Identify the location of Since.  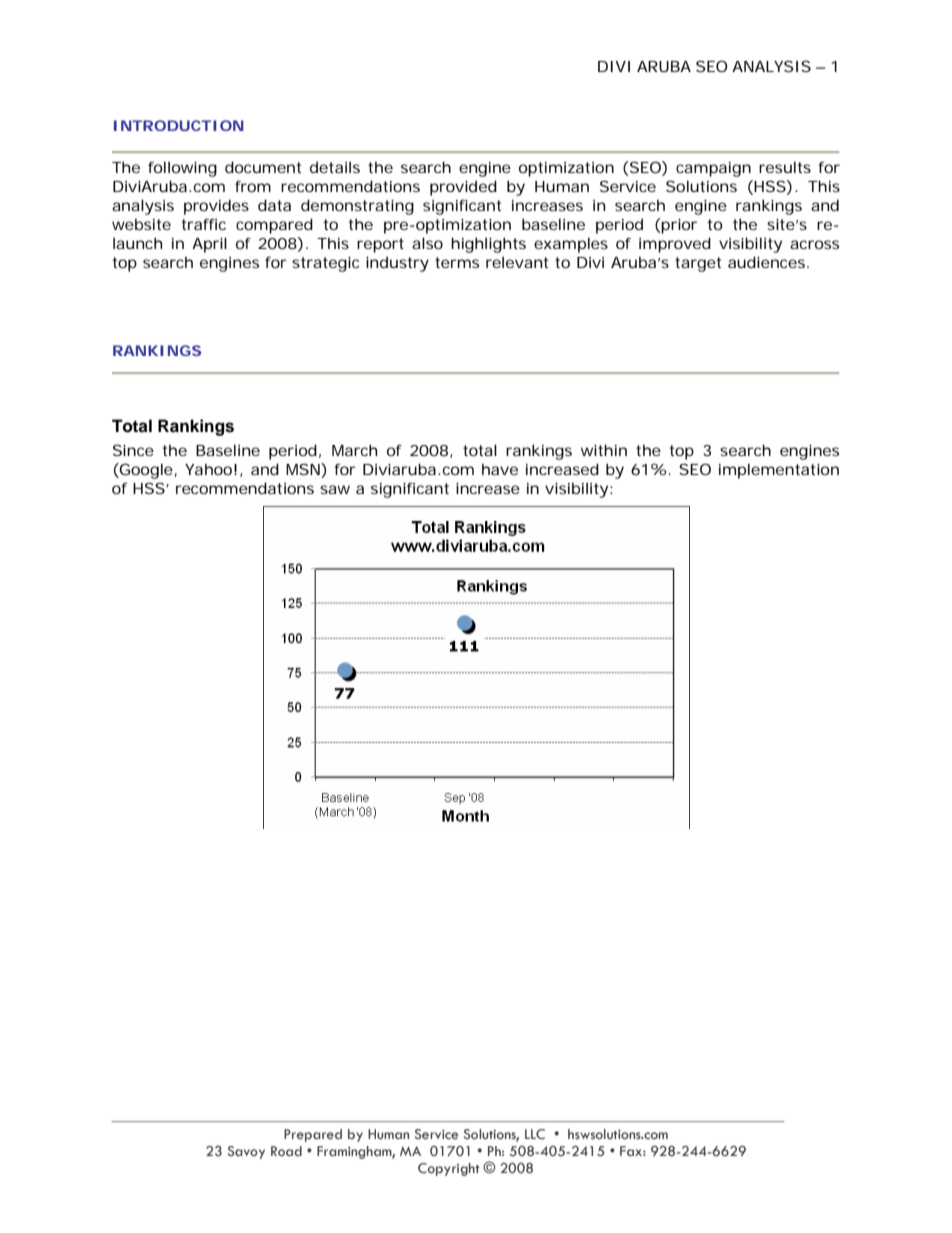
(133, 450).
